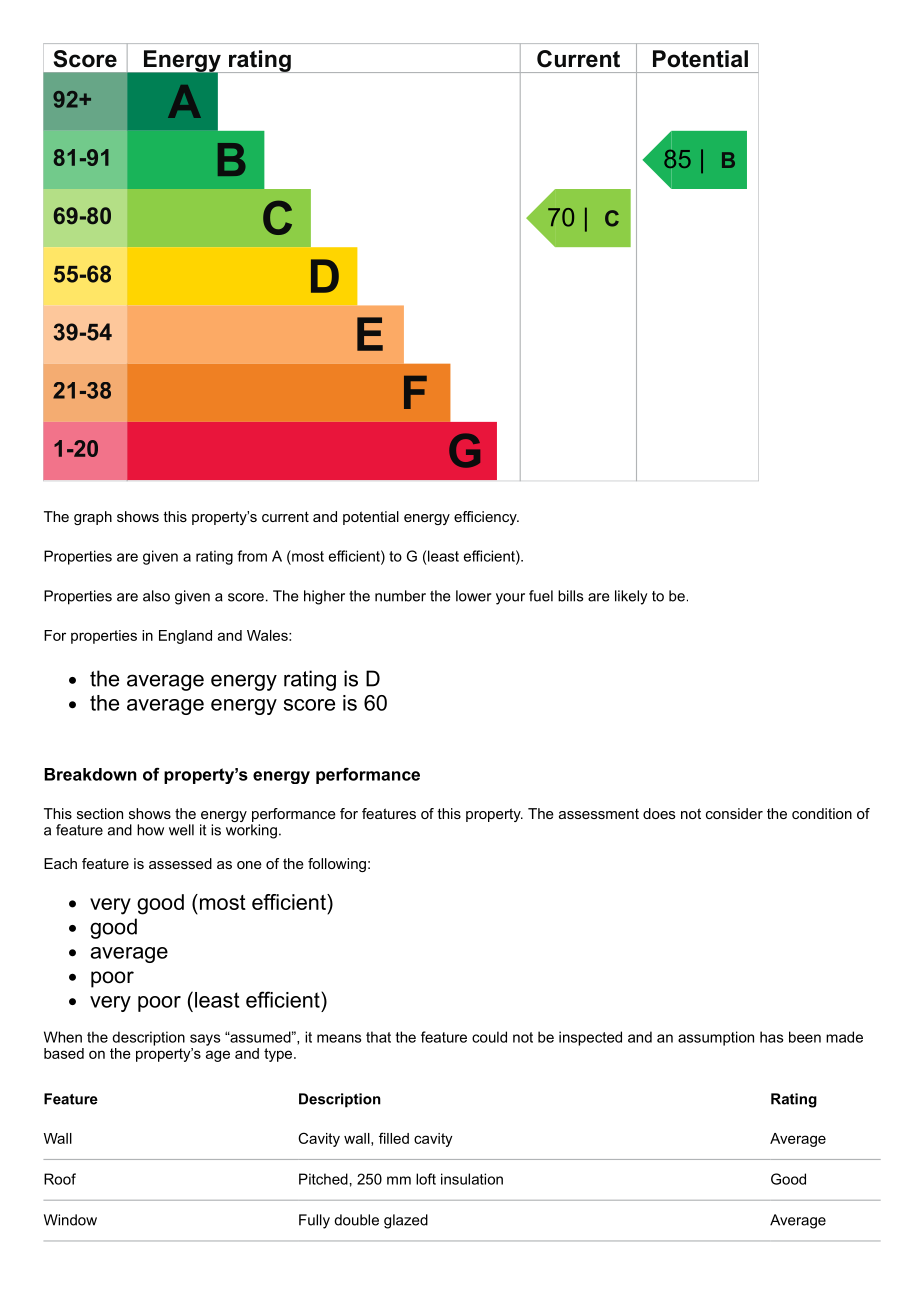 This page has height=1307, width=924. I want to click on efficiency, so click(486, 518).
